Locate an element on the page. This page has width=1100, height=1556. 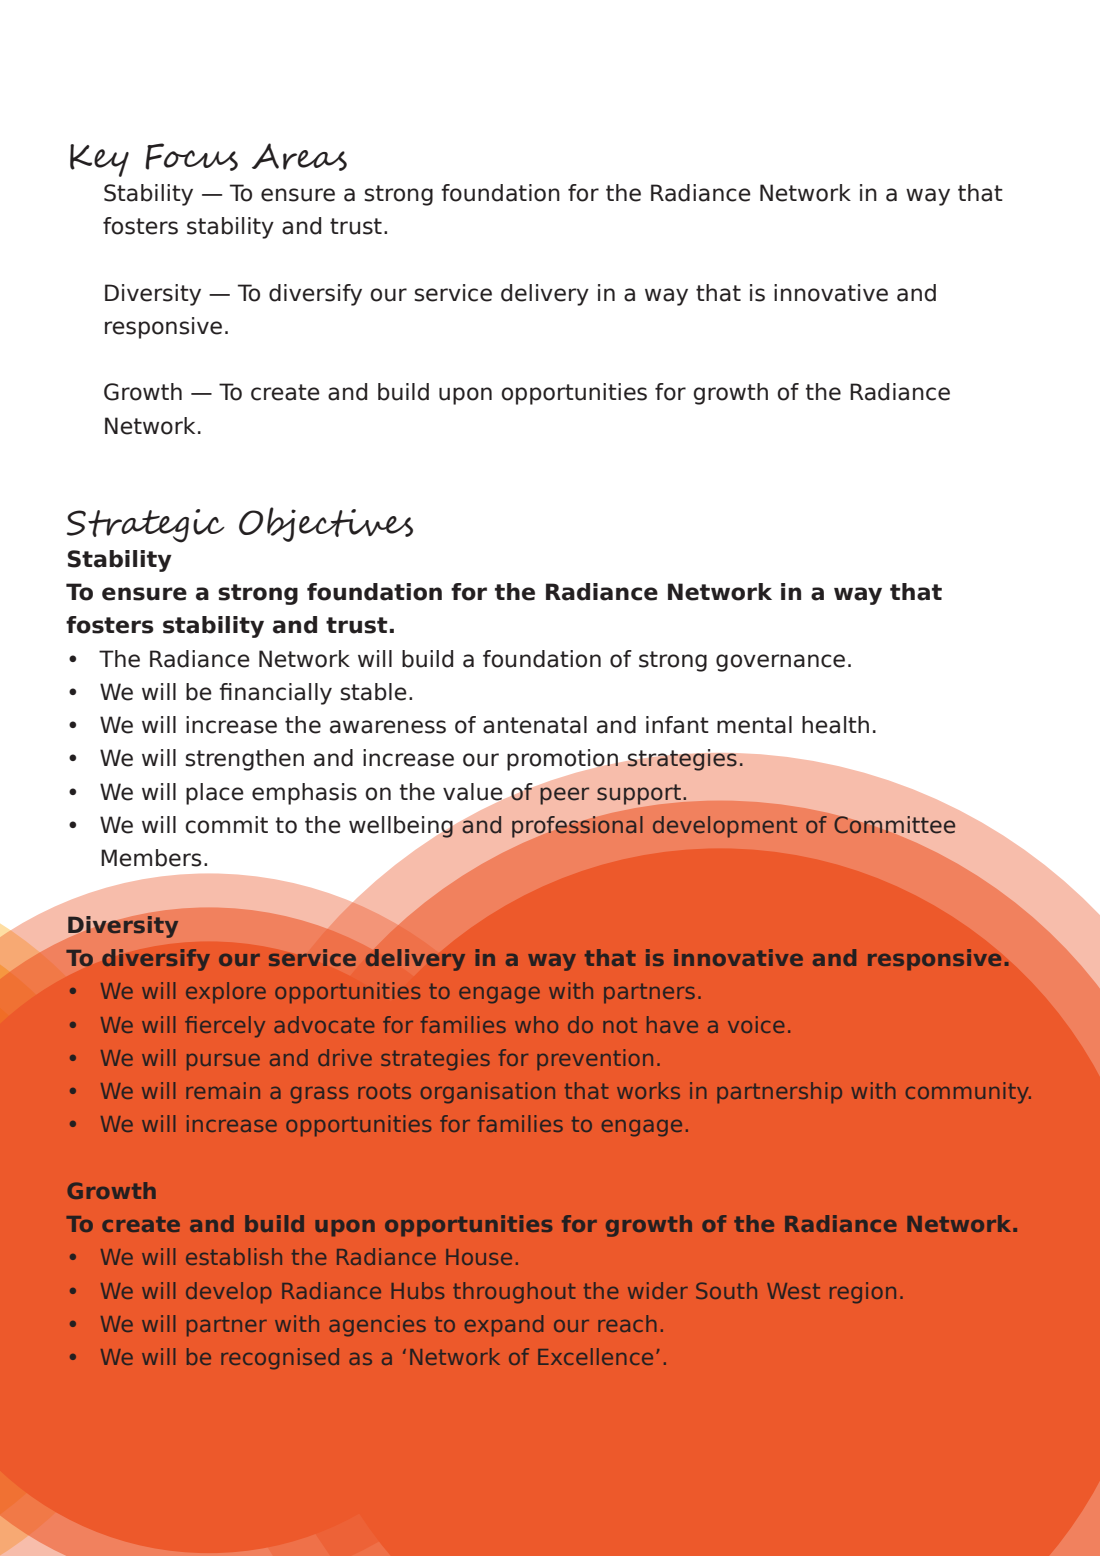
Areas is located at coordinates (299, 157).
